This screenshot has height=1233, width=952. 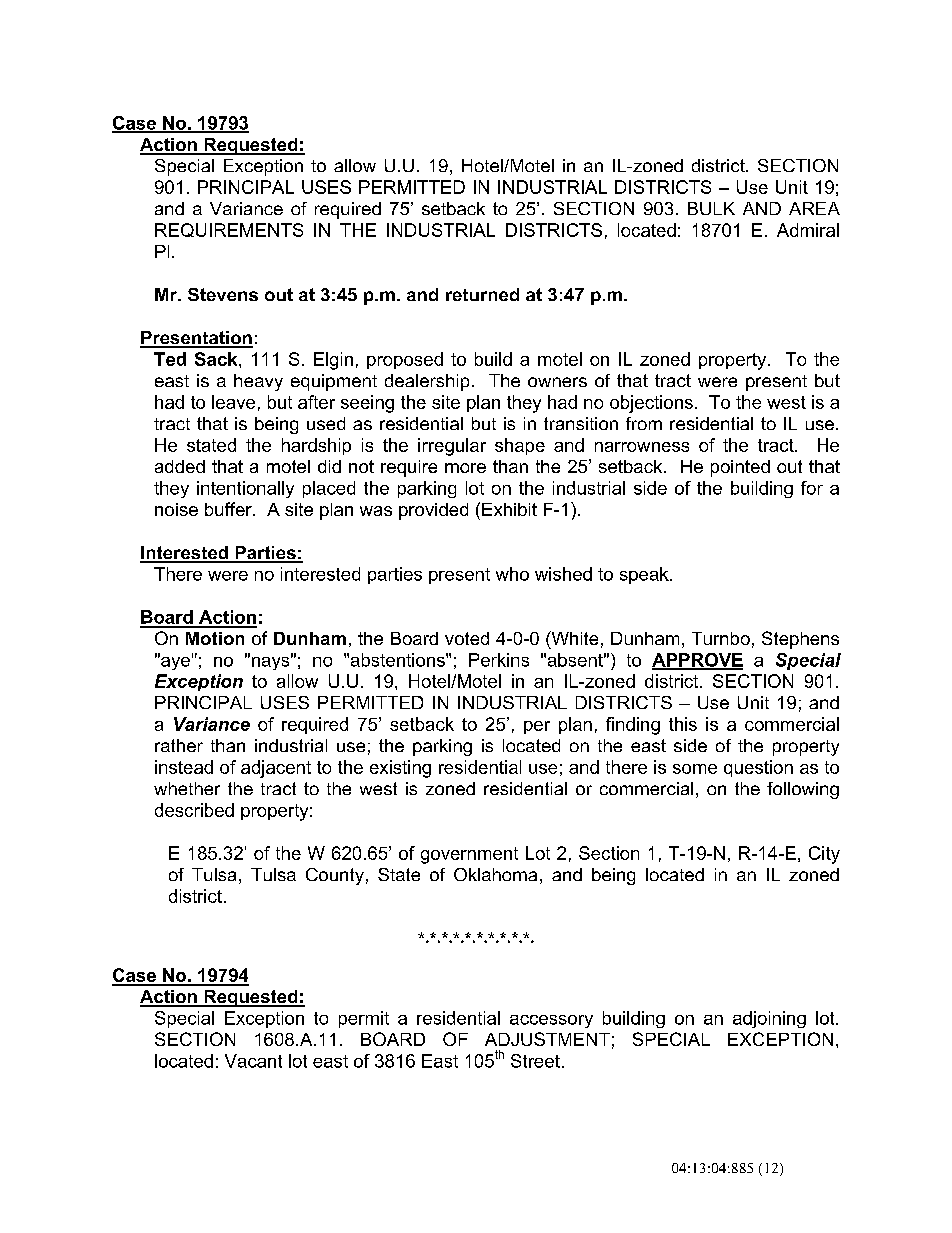 I want to click on Motion, so click(x=215, y=638).
